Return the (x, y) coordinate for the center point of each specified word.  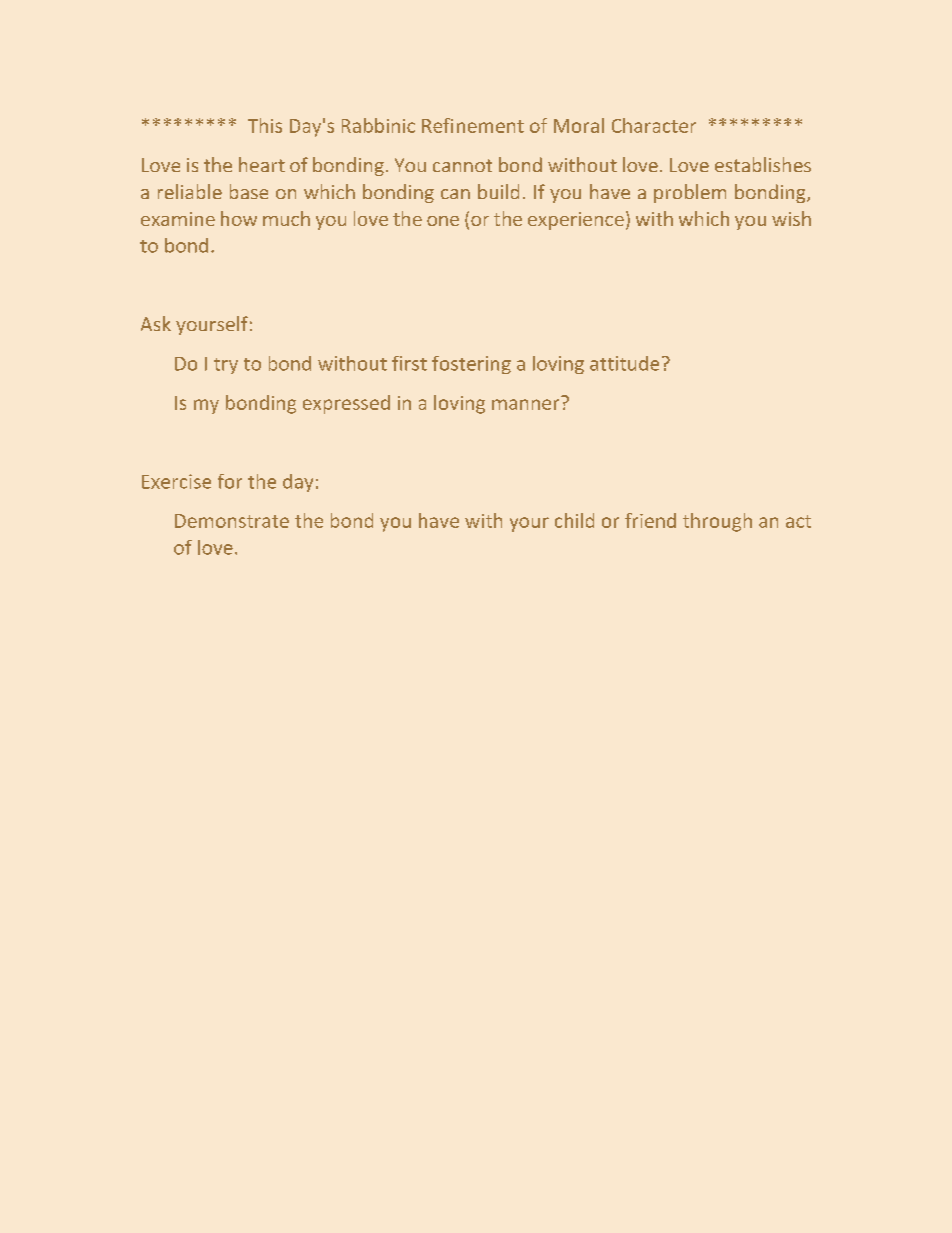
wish (791, 218)
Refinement (473, 125)
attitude (624, 363)
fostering (471, 365)
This (265, 125)
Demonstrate (232, 521)
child (574, 520)
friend (650, 520)
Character (654, 125)
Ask (156, 323)
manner (525, 404)
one (443, 221)
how (239, 218)
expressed (346, 404)
